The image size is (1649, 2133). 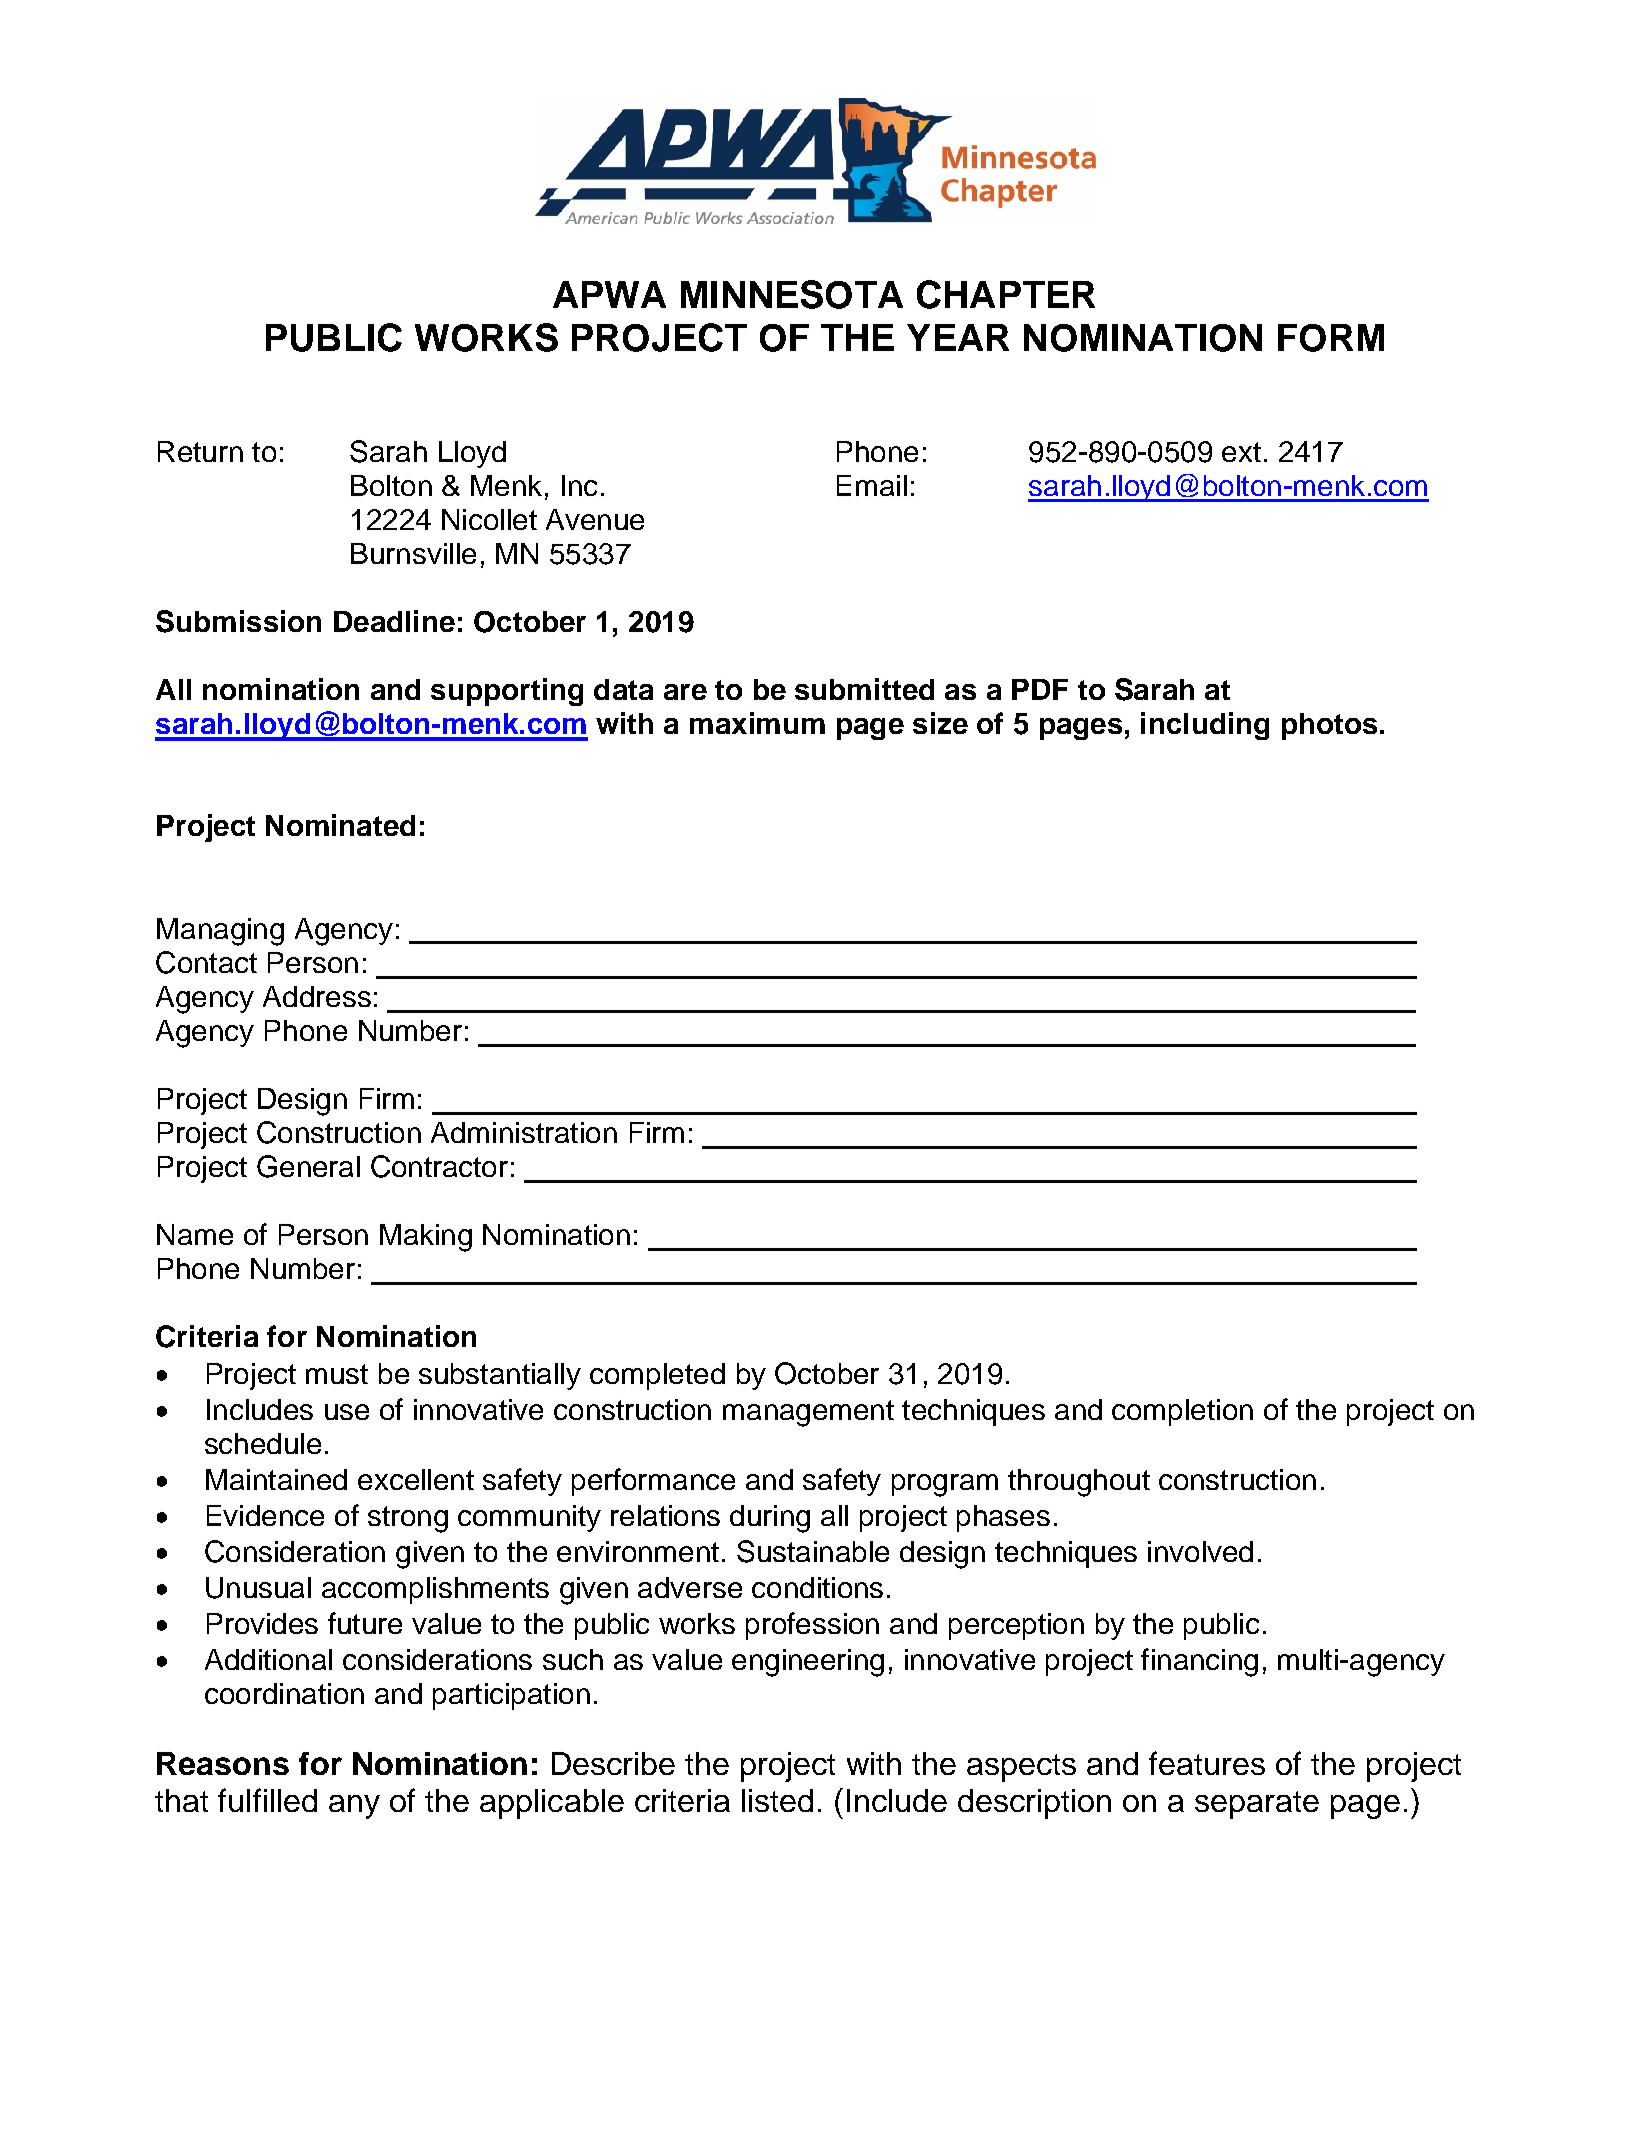 What do you see at coordinates (1205, 726) in the document?
I see `including` at bounding box center [1205, 726].
